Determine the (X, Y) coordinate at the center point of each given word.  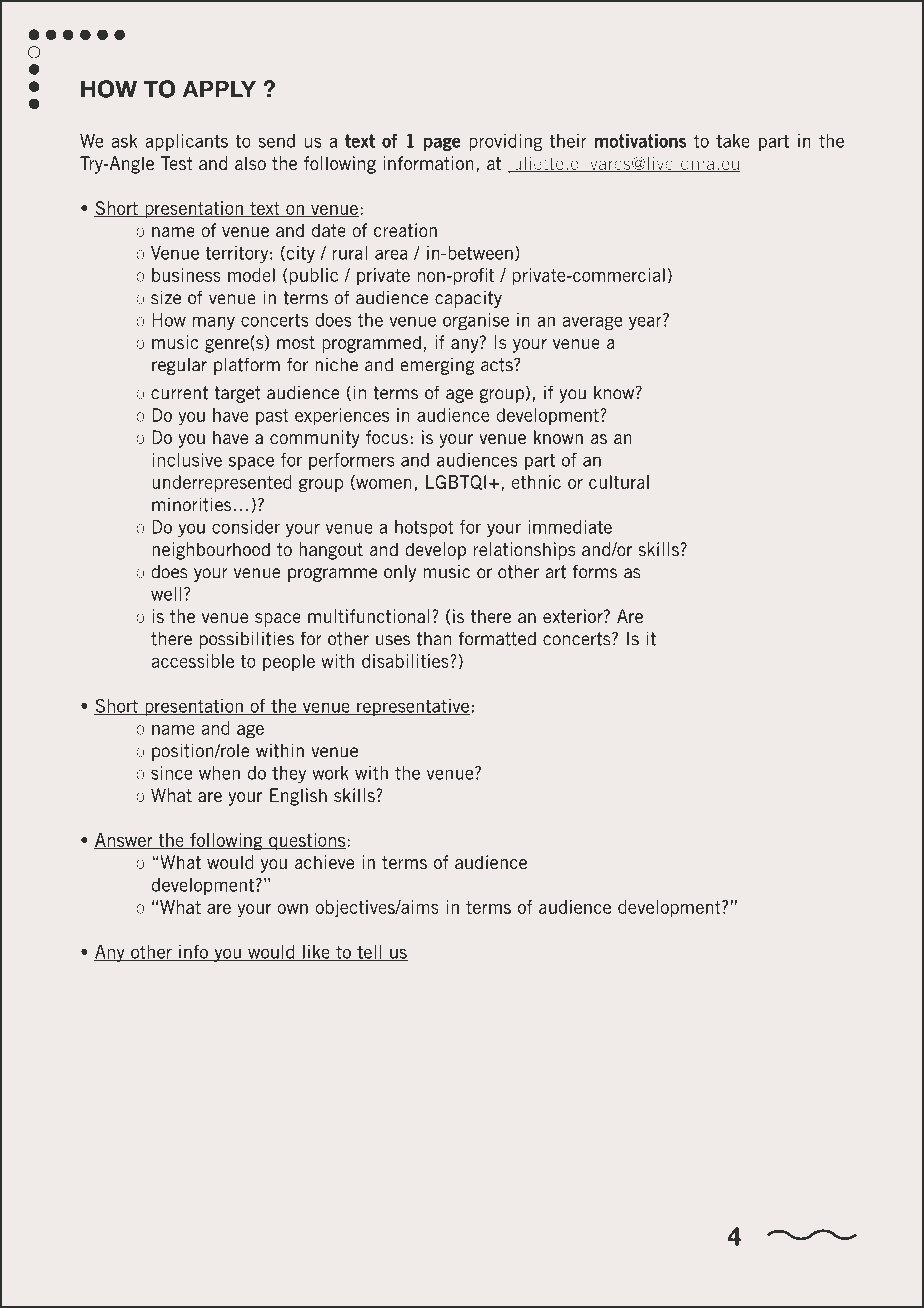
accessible (193, 661)
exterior (574, 616)
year (646, 322)
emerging (437, 366)
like (316, 953)
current (179, 393)
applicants (186, 142)
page (442, 144)
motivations (640, 141)
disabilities (406, 661)
